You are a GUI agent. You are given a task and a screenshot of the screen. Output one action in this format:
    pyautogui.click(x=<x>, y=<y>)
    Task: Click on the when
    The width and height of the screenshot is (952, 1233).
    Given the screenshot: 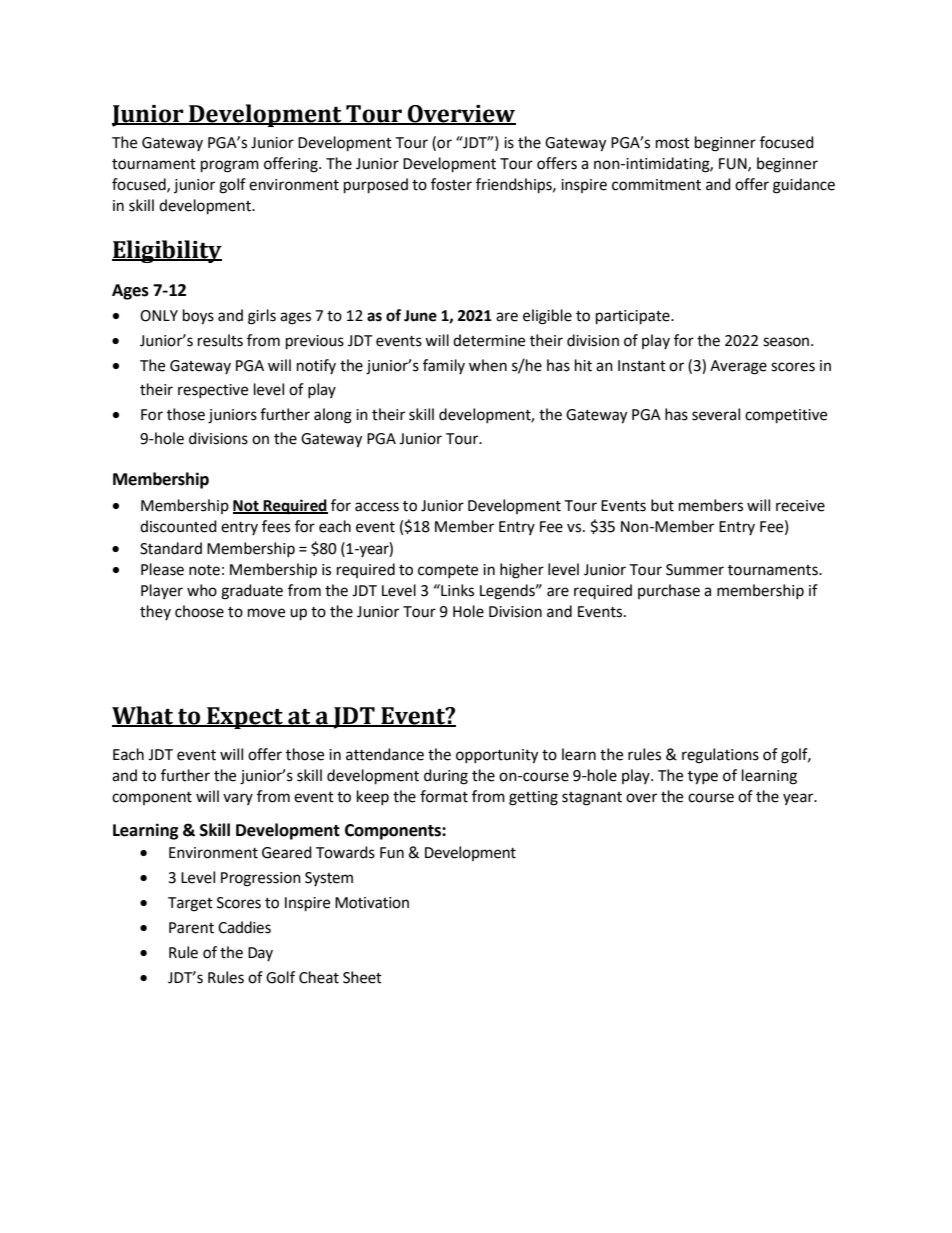 What is the action you would take?
    pyautogui.click(x=488, y=365)
